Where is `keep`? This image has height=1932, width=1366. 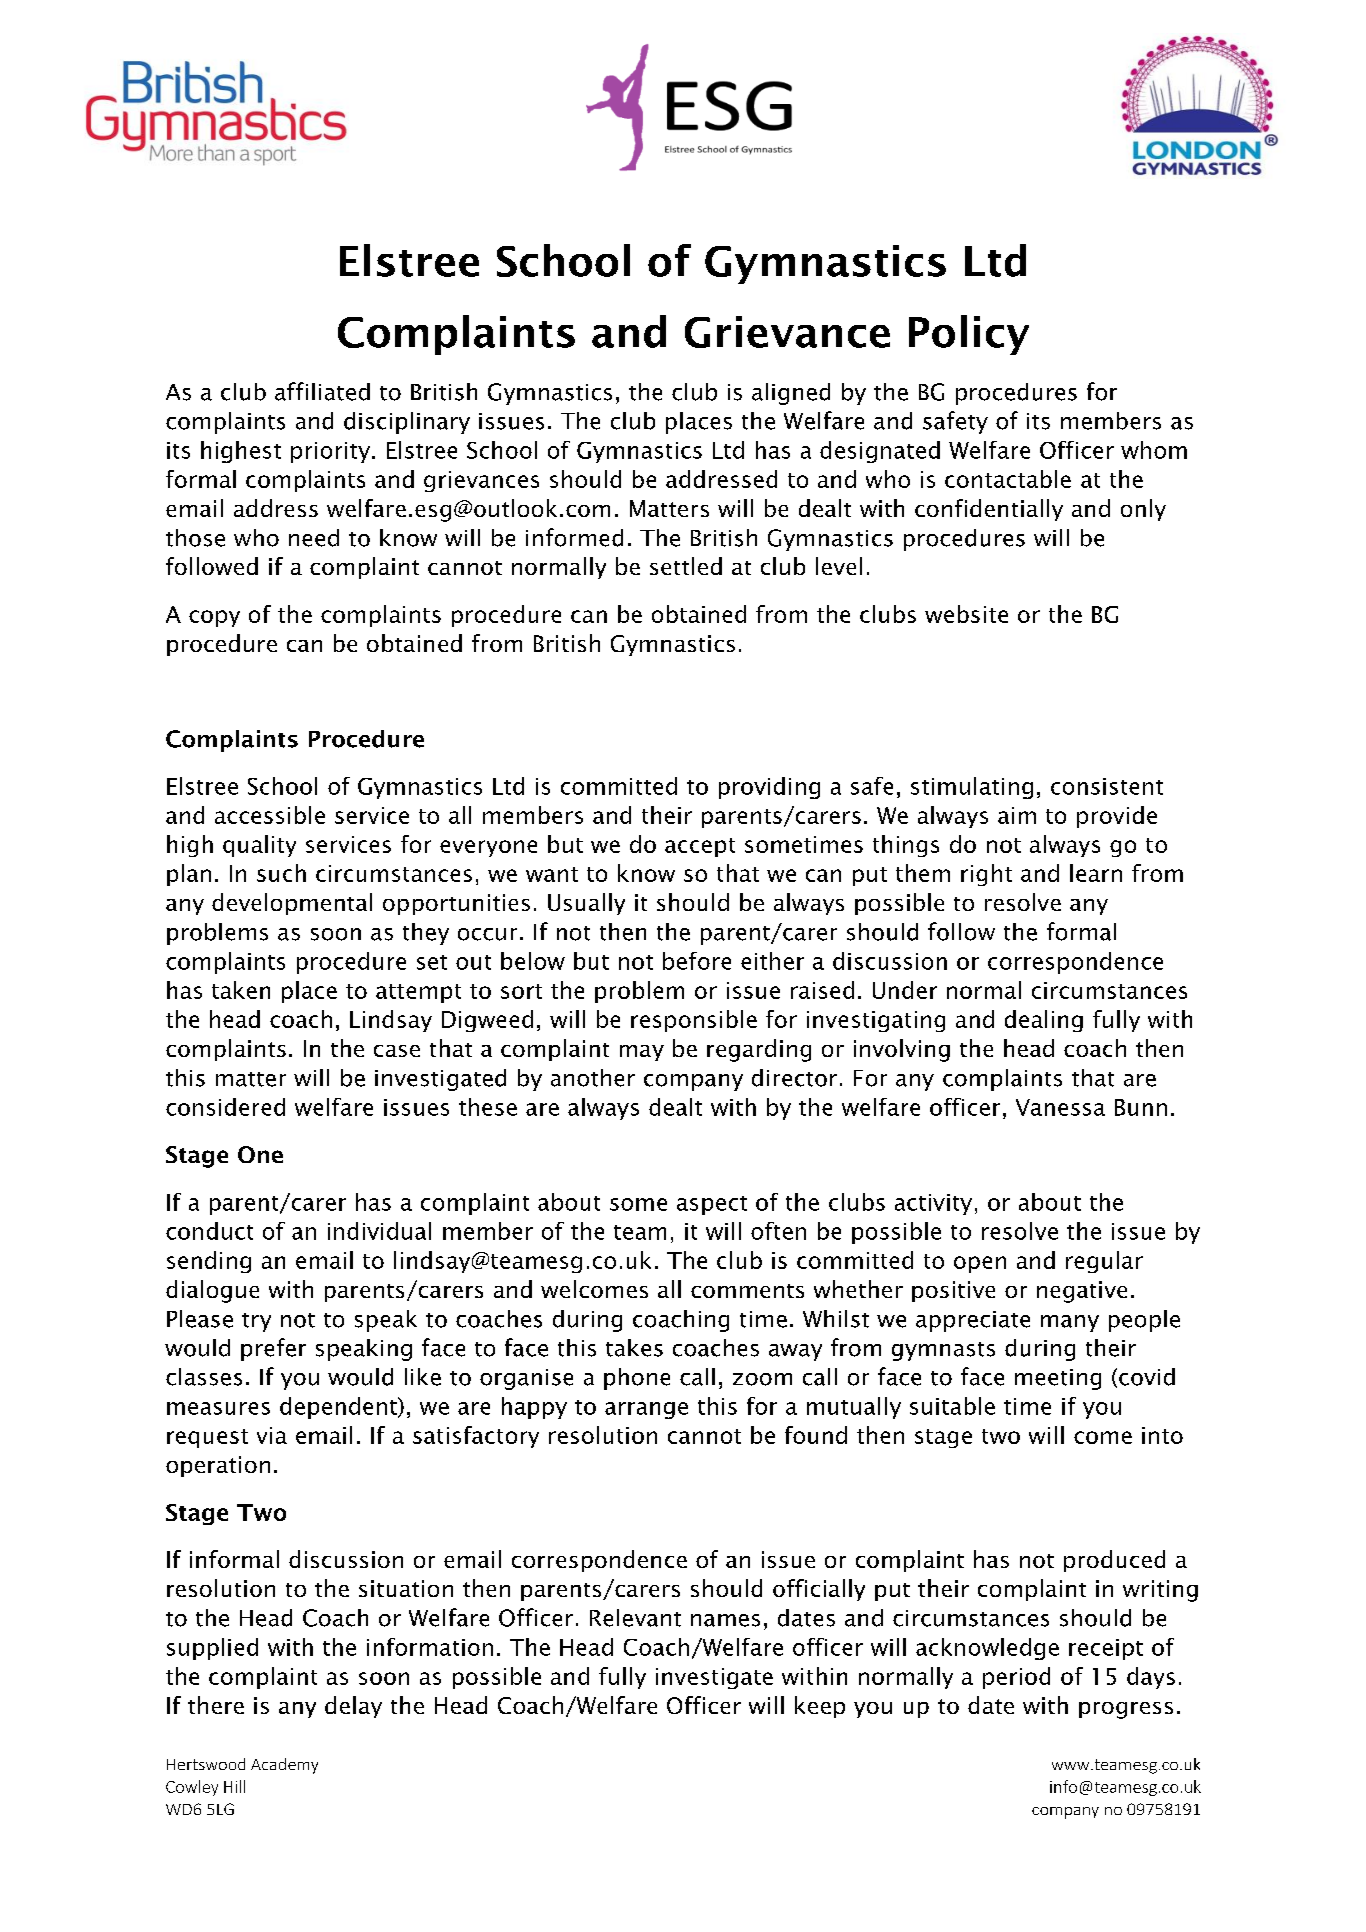
keep is located at coordinates (820, 1707).
